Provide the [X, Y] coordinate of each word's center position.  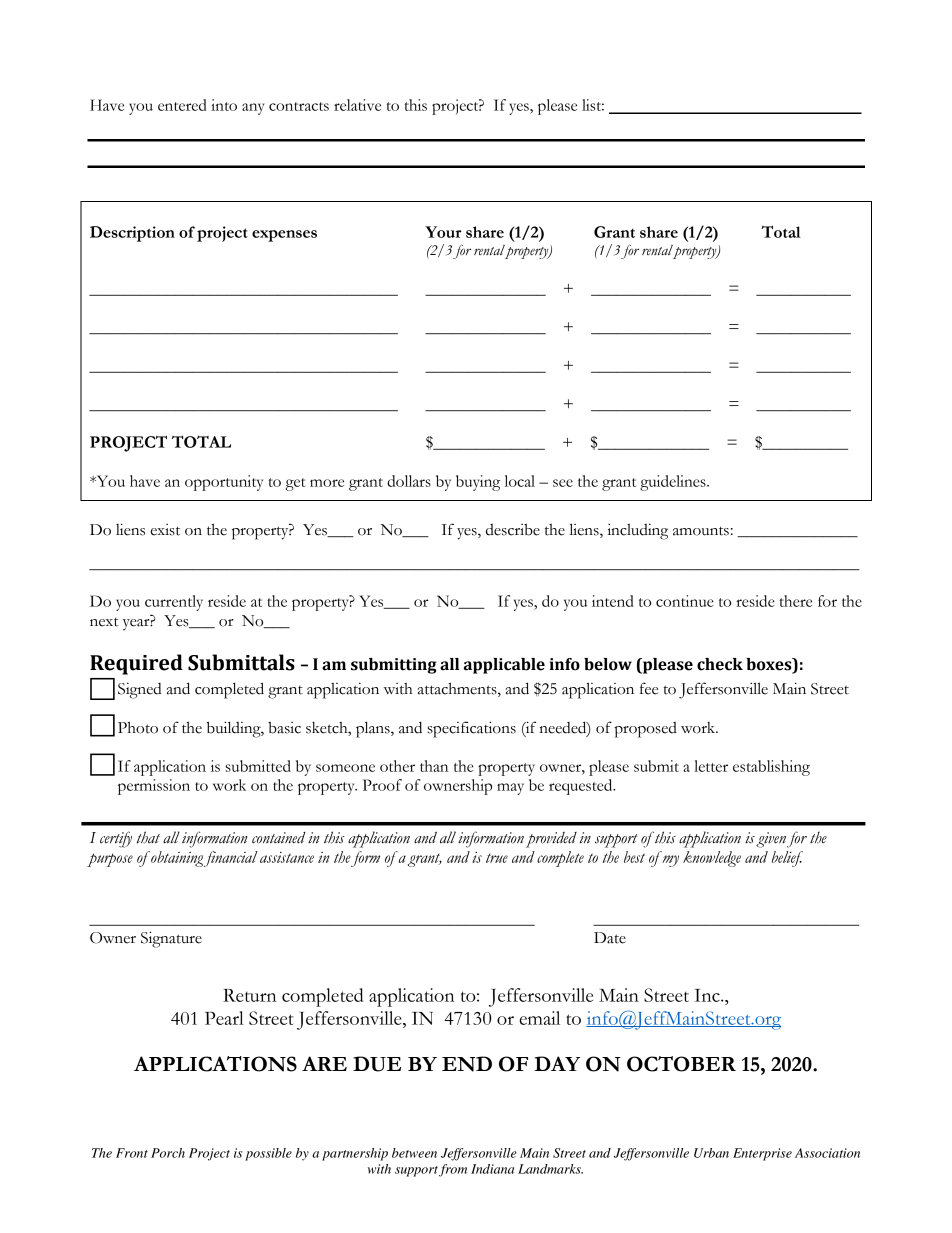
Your [443, 232]
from [453, 1170]
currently [174, 603]
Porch [168, 1153]
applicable [504, 666]
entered [182, 105]
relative [357, 105]
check [720, 664]
